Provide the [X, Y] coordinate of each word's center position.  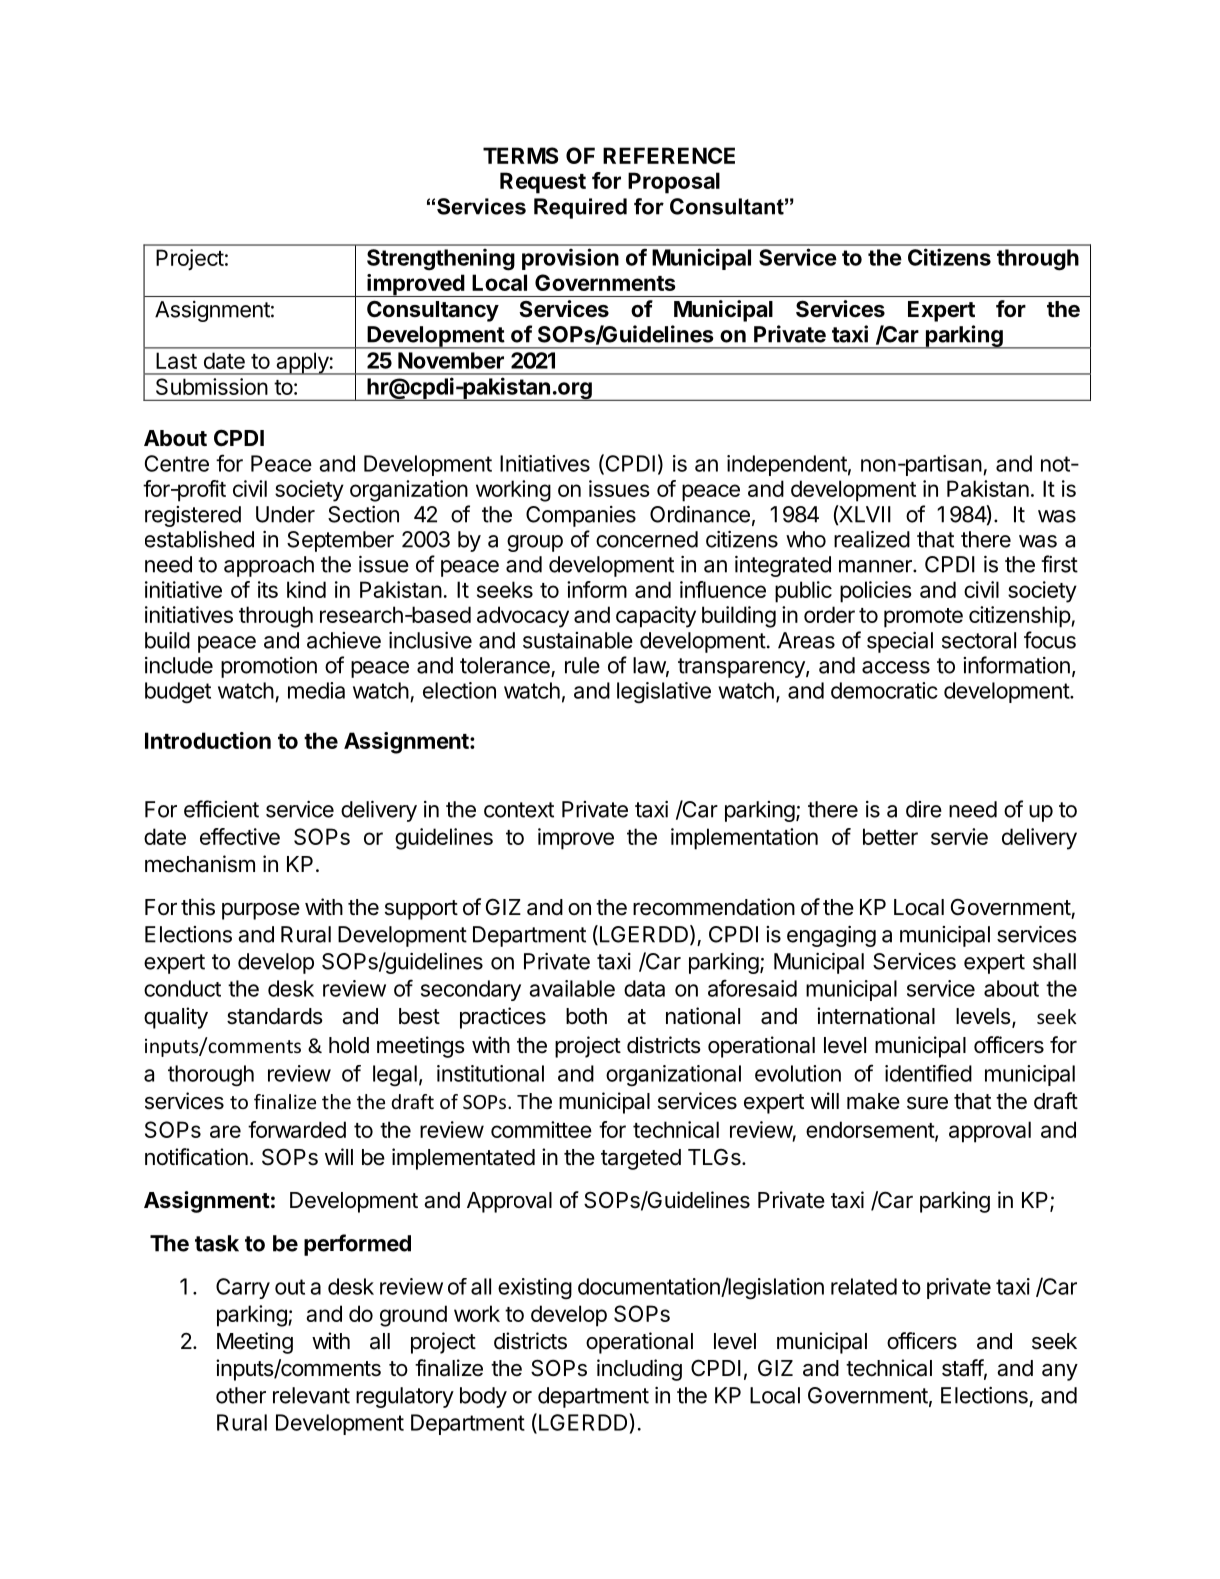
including [639, 1370]
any [1060, 1372]
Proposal [674, 183]
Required [580, 208]
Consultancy [433, 311]
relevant [311, 1395]
